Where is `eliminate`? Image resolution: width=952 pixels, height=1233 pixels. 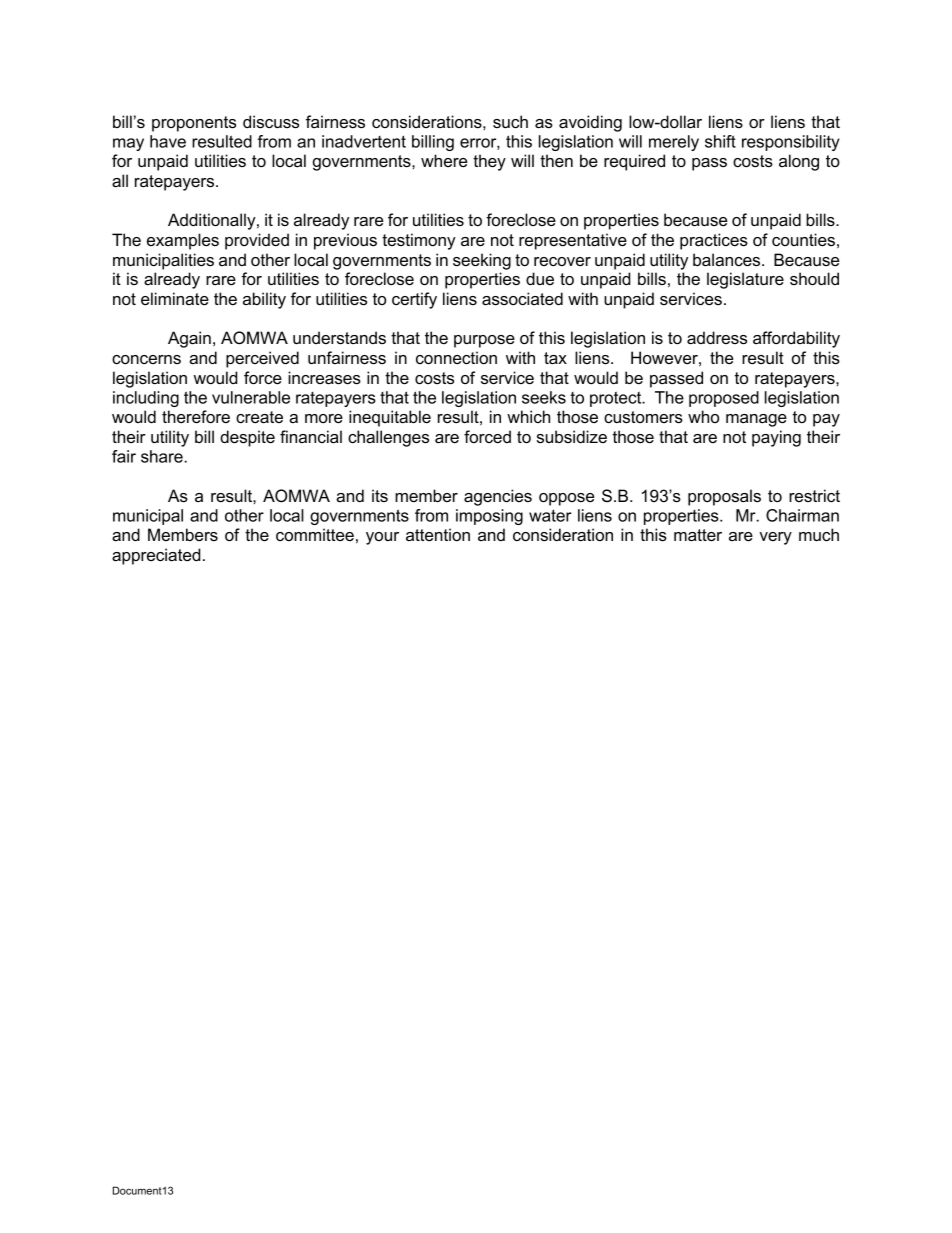
eliminate is located at coordinates (175, 298).
